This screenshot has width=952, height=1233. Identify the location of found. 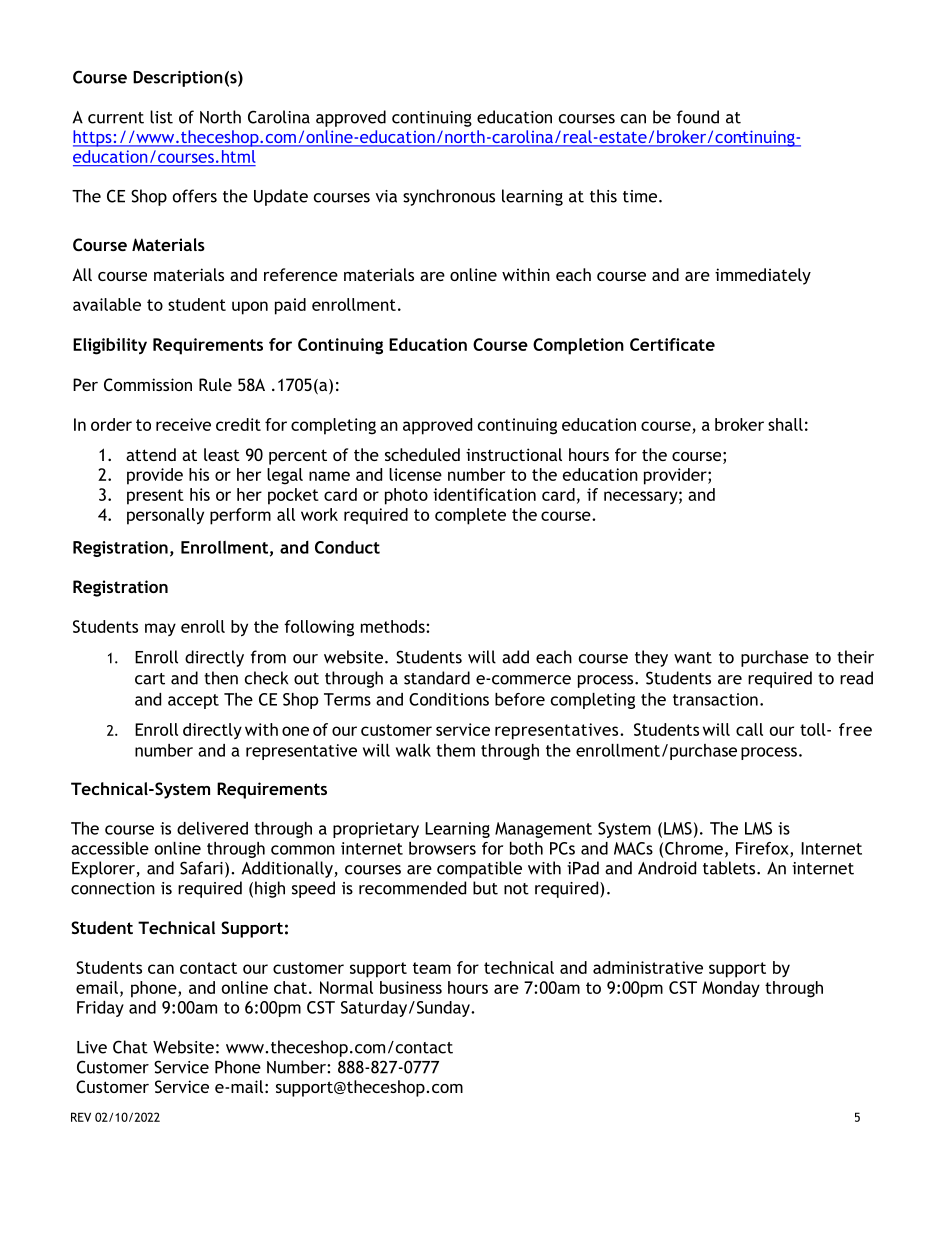
(698, 117).
